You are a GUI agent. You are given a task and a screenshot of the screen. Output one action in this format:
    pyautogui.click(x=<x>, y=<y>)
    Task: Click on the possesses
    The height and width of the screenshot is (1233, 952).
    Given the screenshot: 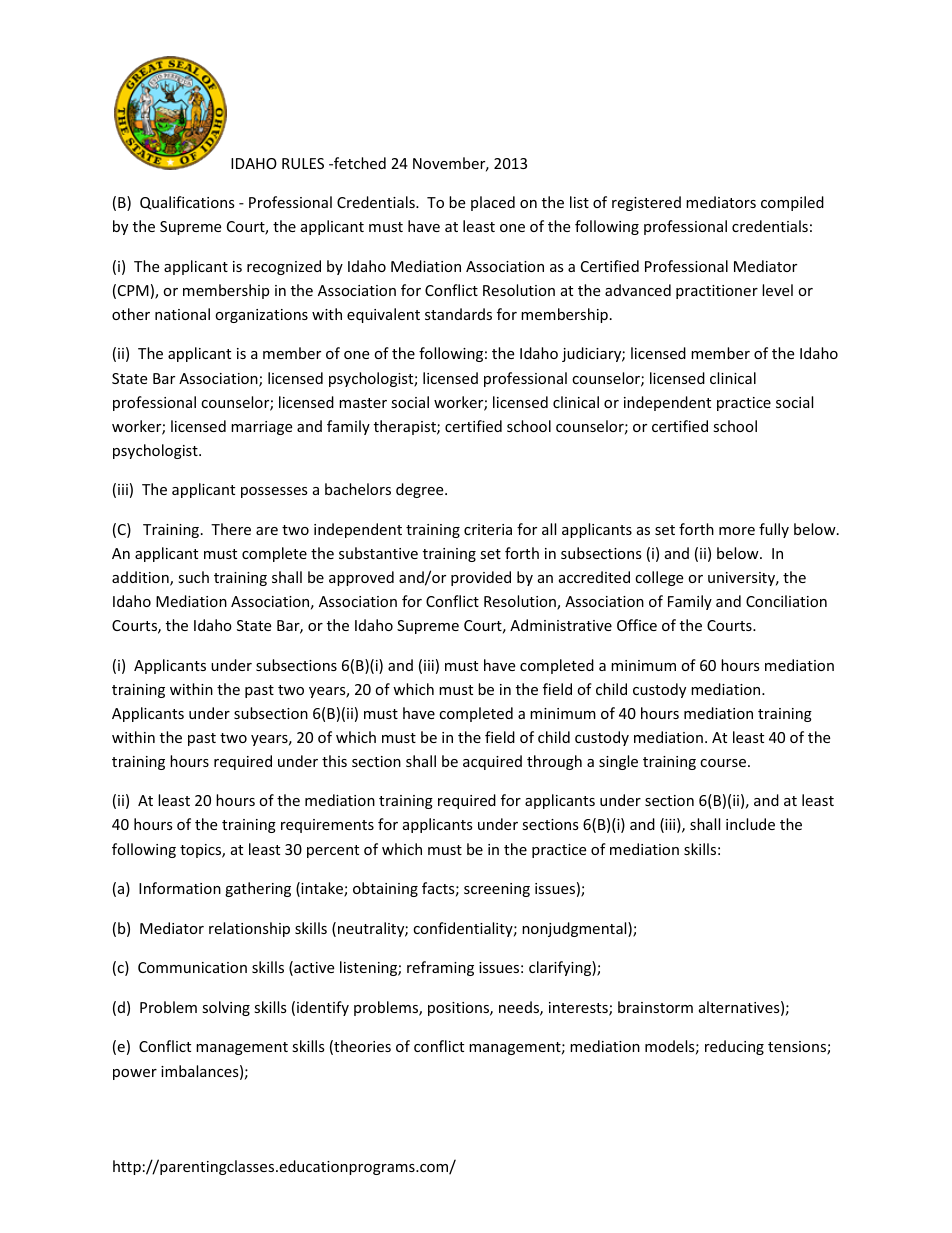 What is the action you would take?
    pyautogui.click(x=274, y=492)
